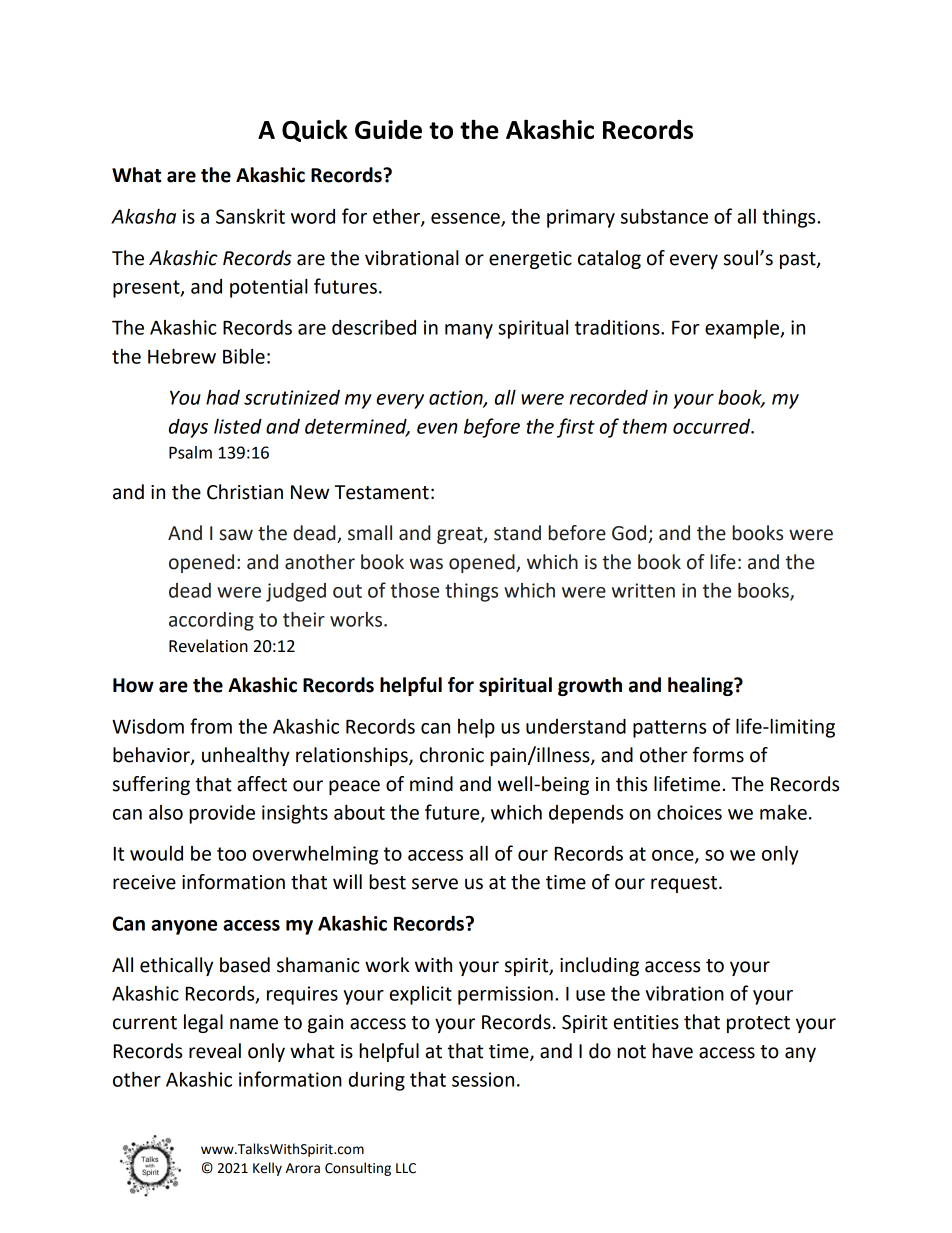 The image size is (952, 1233). Describe the element at coordinates (664, 216) in the image. I see `substance` at that location.
